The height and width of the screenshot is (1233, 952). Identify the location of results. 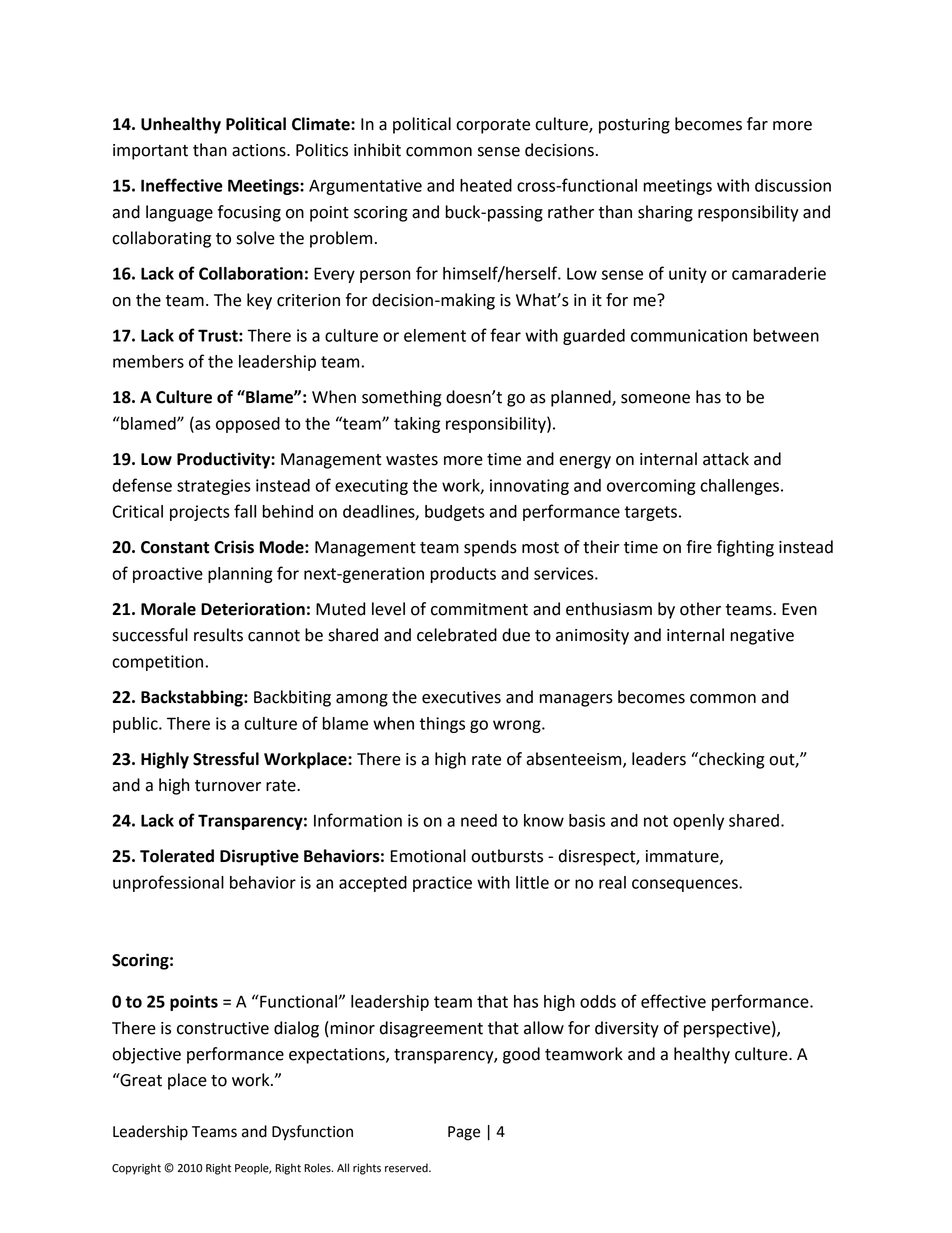
(218, 635).
